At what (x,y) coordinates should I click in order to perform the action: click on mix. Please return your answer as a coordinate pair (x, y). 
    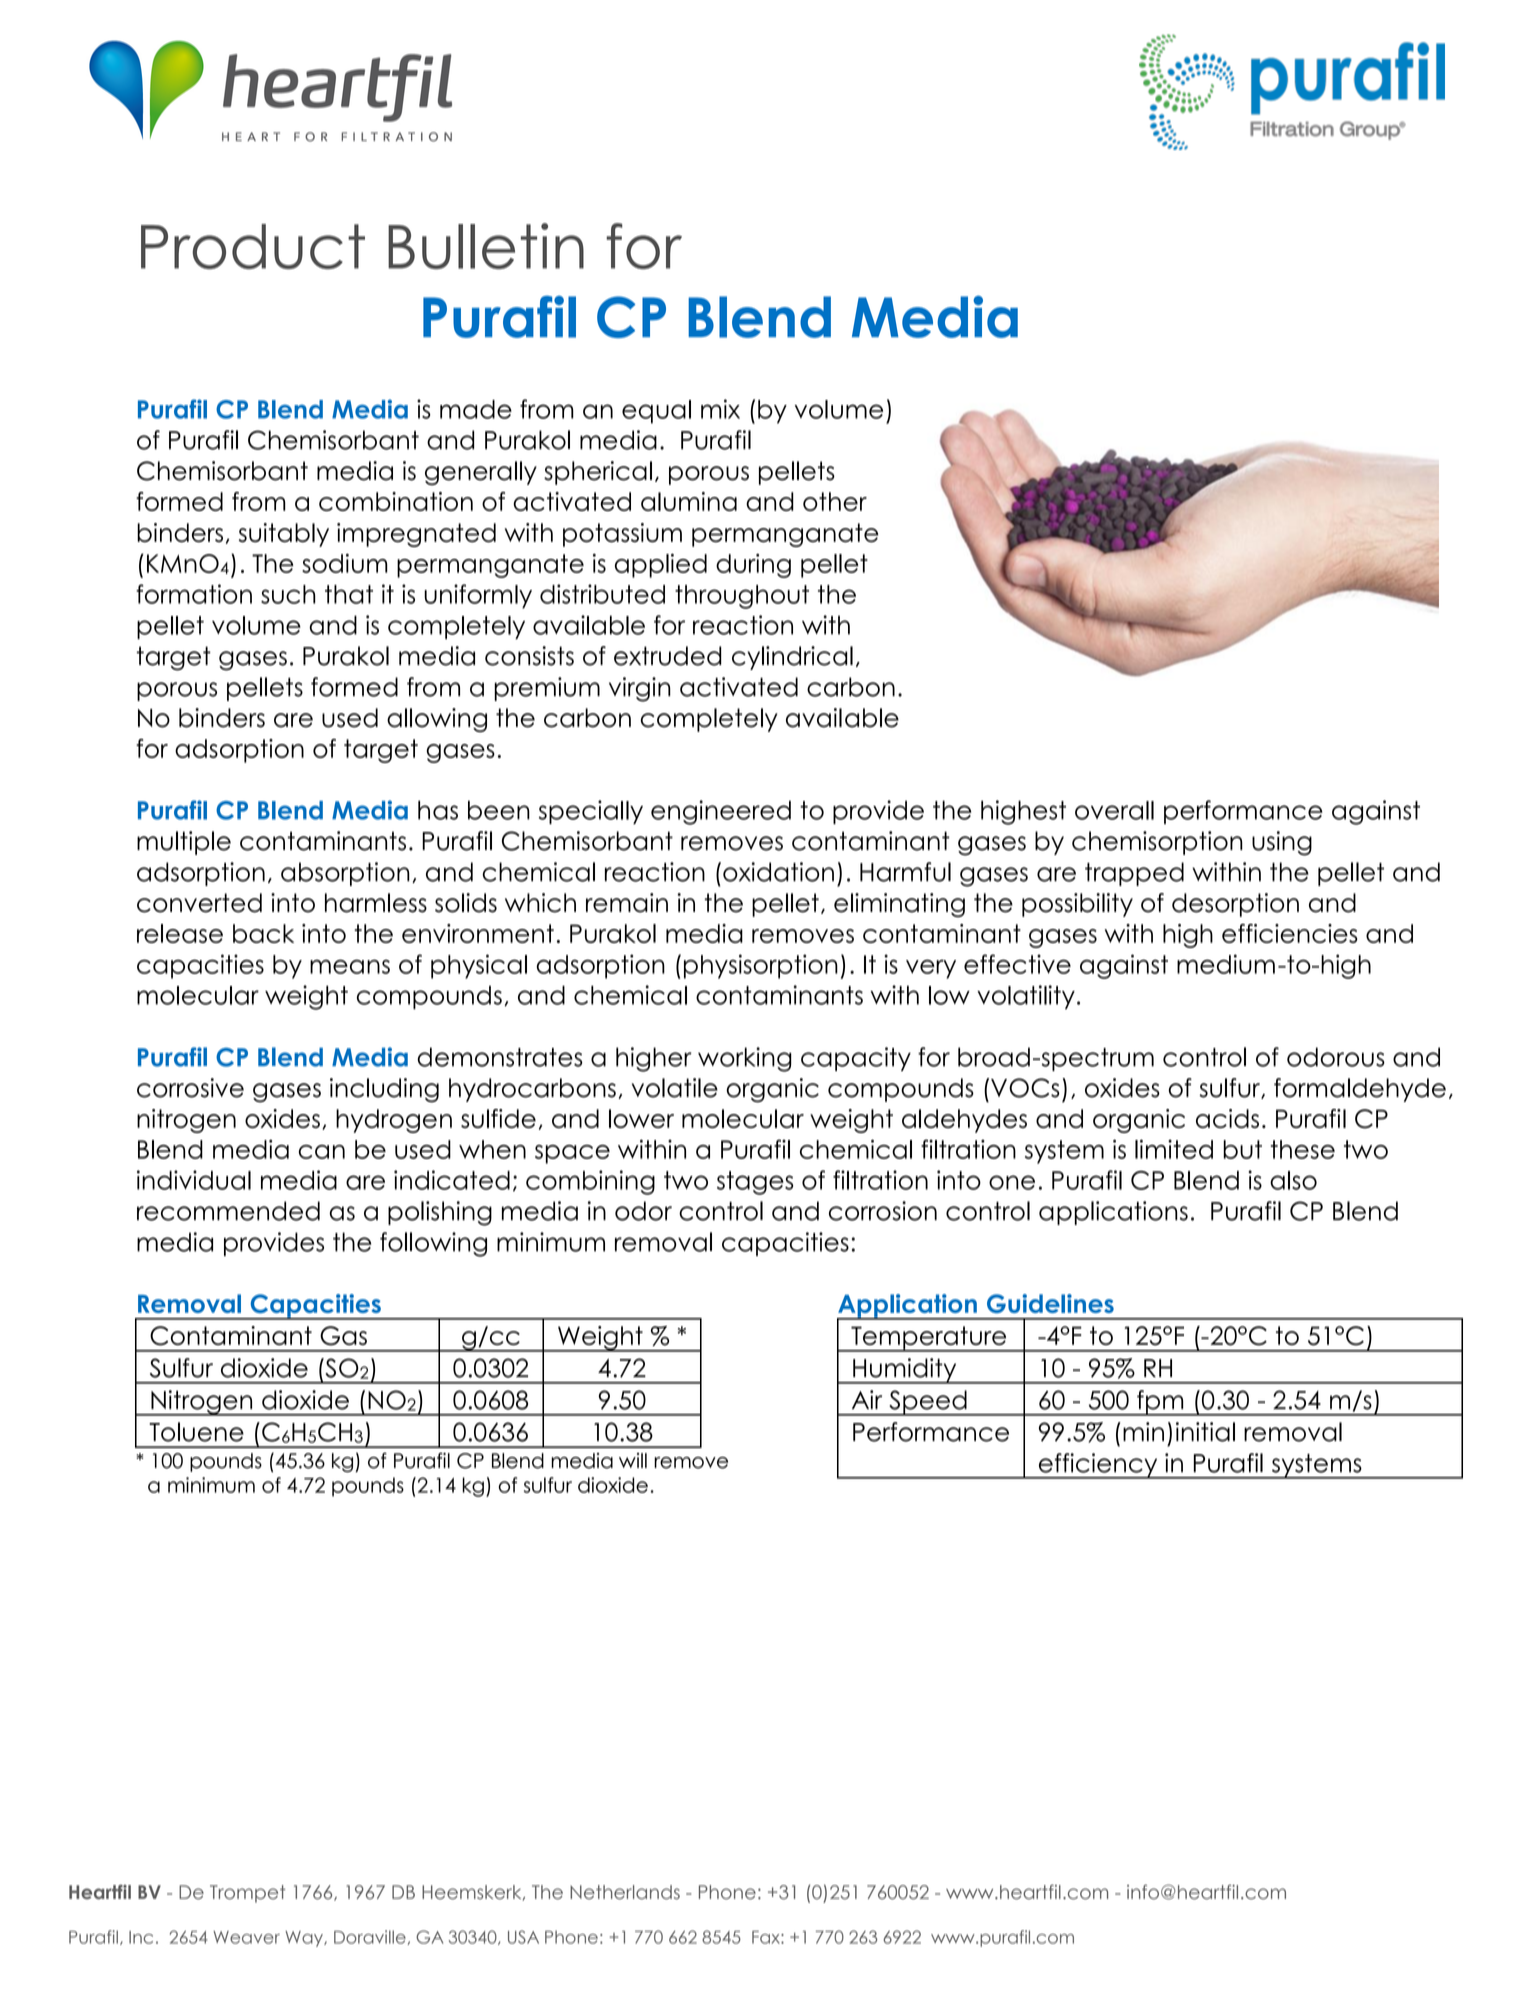
    Looking at the image, I should click on (720, 409).
